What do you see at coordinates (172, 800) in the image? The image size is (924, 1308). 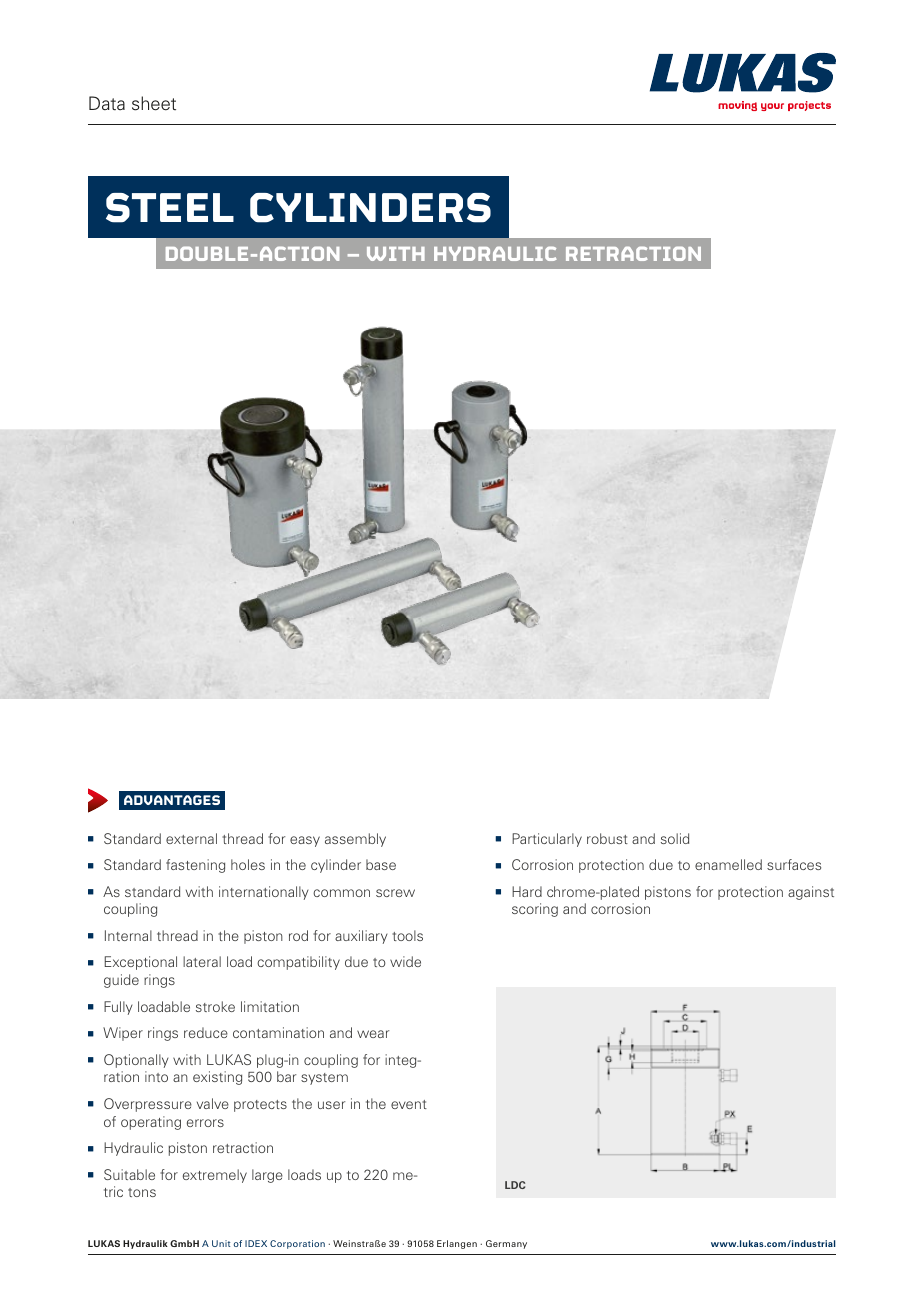 I see `ADVANTAGES` at bounding box center [172, 800].
